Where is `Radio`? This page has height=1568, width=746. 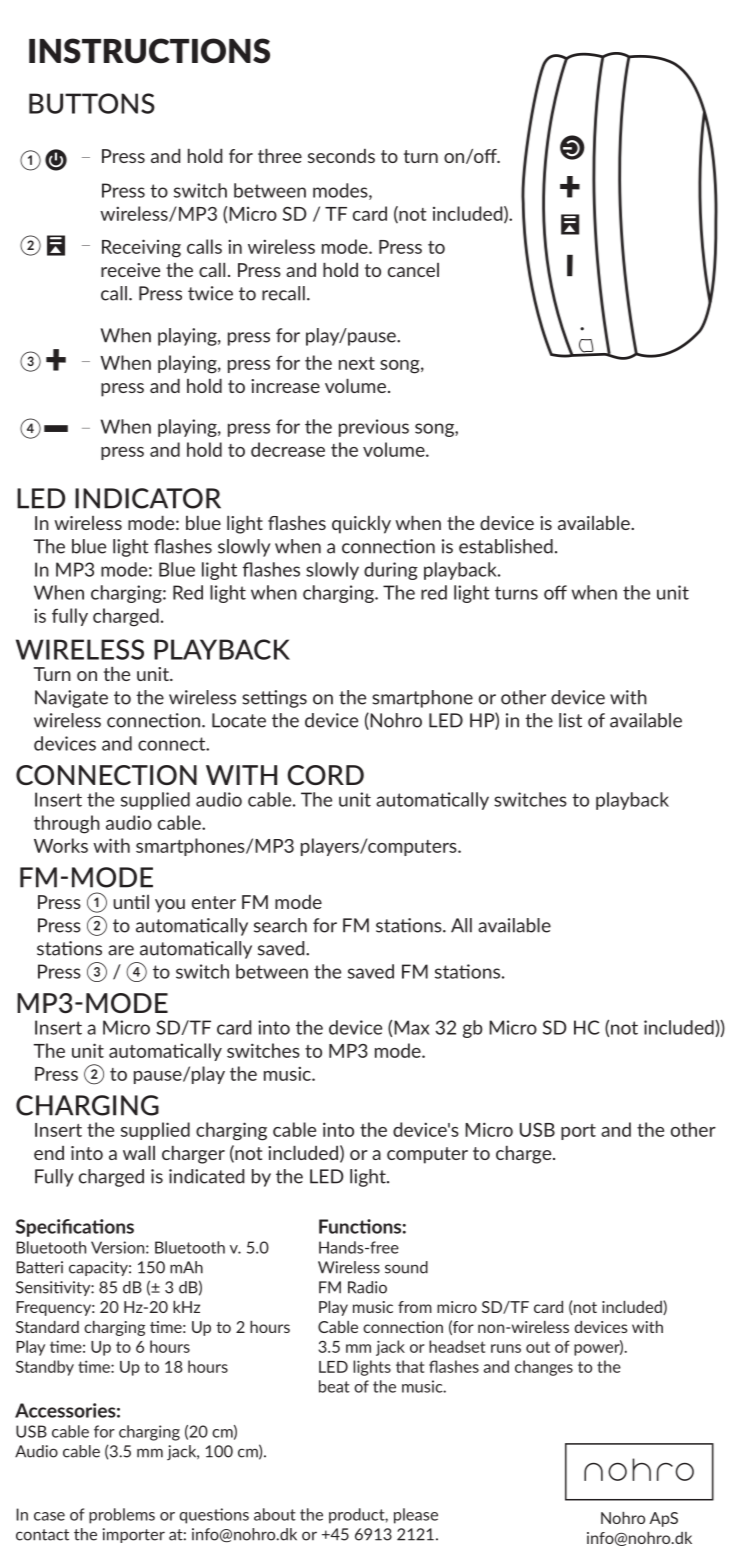
Radio is located at coordinates (367, 1287).
